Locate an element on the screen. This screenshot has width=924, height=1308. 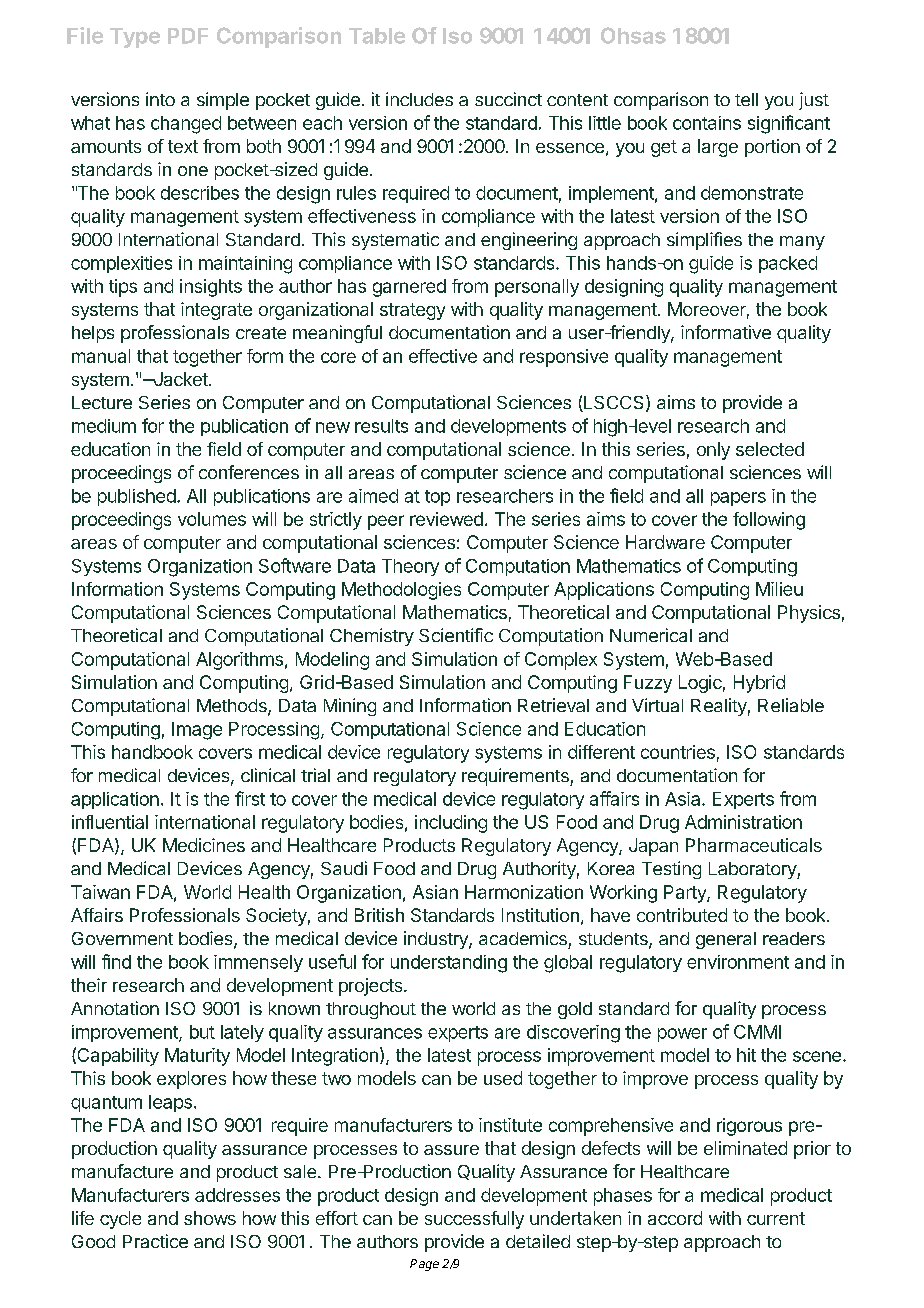
Hybrid is located at coordinates (759, 684).
